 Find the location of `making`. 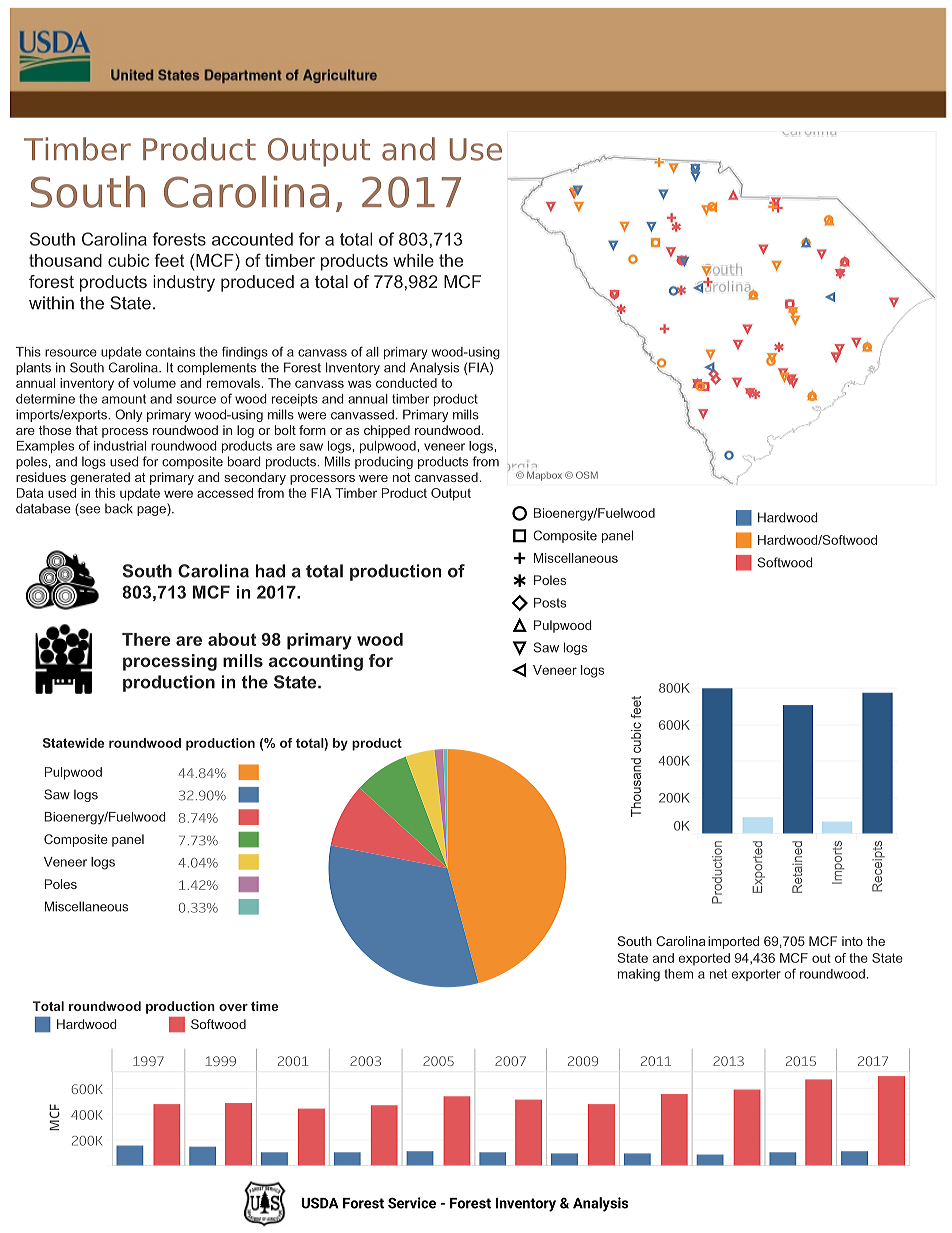

making is located at coordinates (639, 975).
